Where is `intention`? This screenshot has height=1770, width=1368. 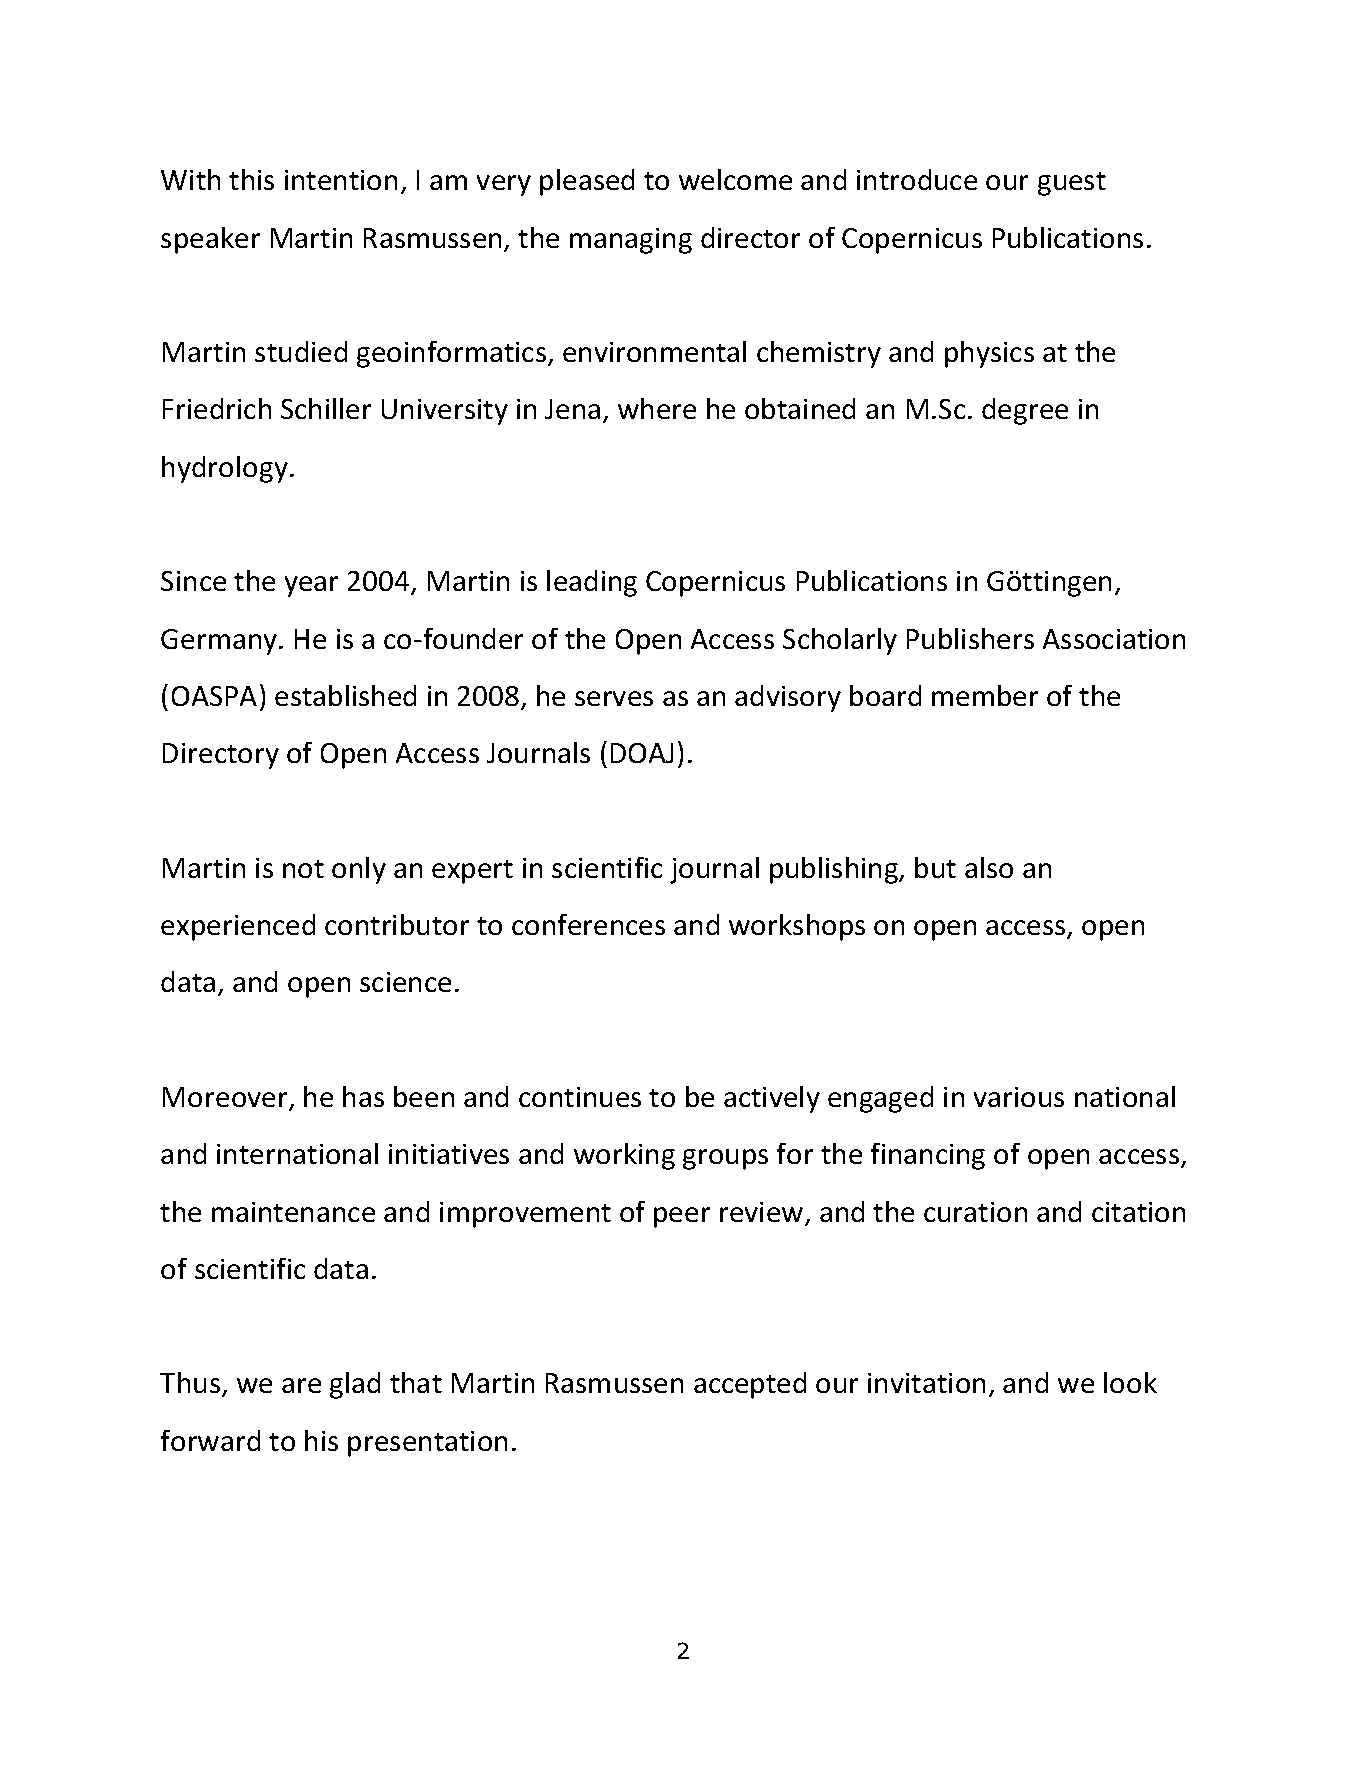
intention is located at coordinates (341, 180).
